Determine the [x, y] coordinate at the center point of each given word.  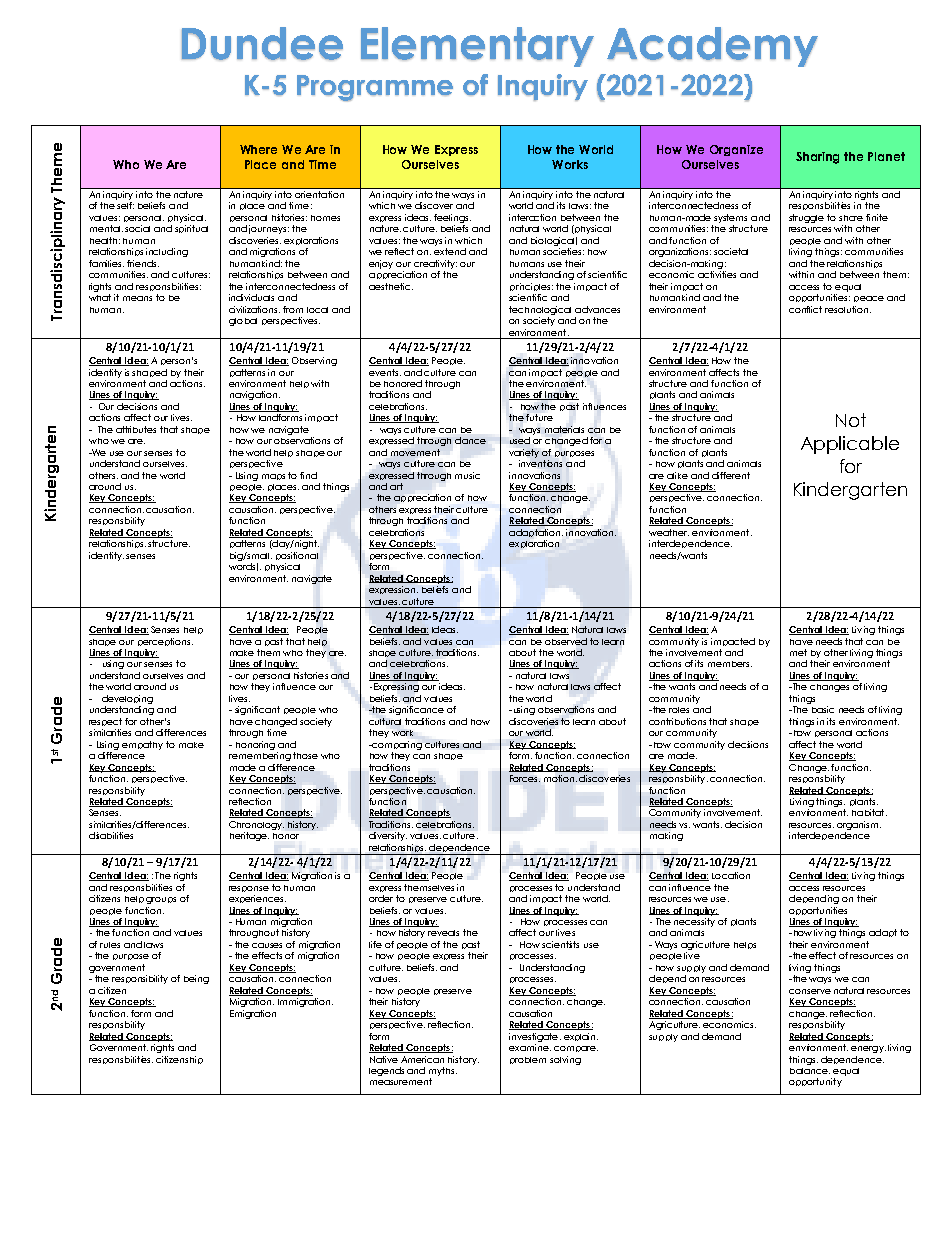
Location [731, 875]
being [196, 979]
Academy [712, 47]
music [467, 475]
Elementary [477, 47]
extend [450, 251]
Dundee [262, 43]
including [167, 252]
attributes [136, 429]
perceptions [165, 642]
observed [566, 641]
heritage [249, 836]
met [798, 652]
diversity [388, 836]
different [731, 475]
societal [731, 251]
